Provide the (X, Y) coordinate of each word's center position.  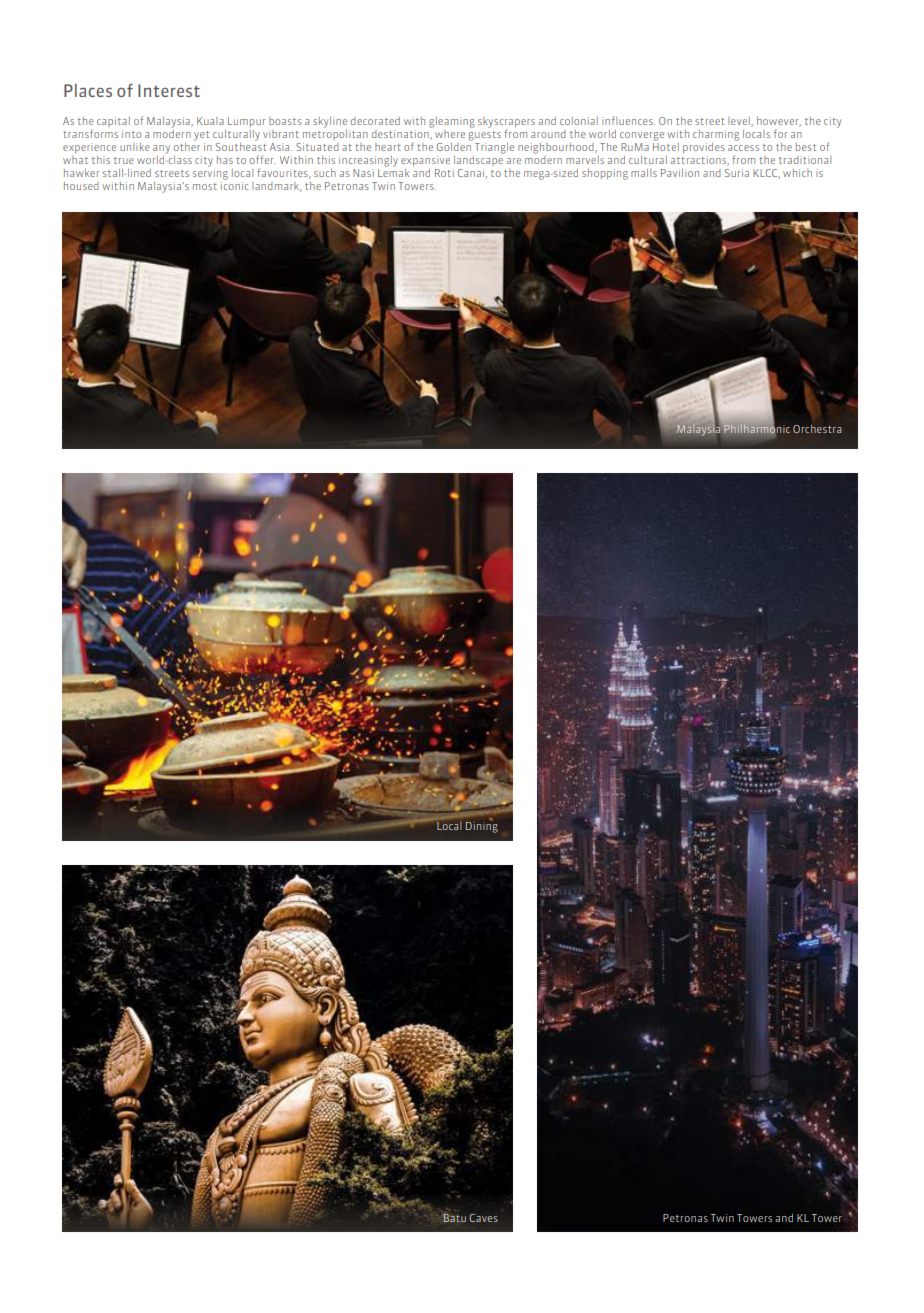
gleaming (452, 122)
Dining (482, 826)
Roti (444, 173)
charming (716, 135)
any (161, 149)
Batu (454, 1218)
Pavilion (680, 173)
